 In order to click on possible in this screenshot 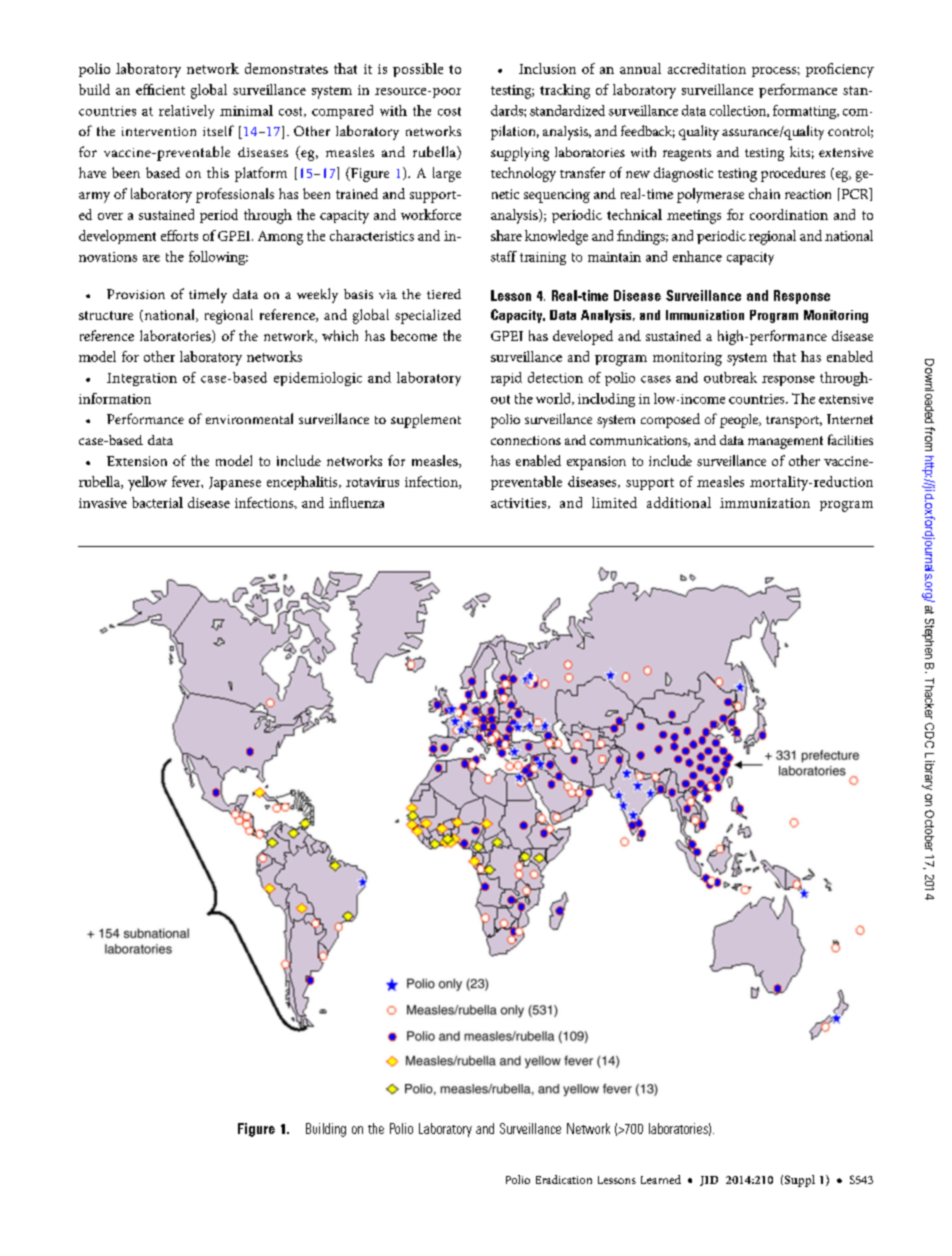, I will do `click(418, 70)`.
